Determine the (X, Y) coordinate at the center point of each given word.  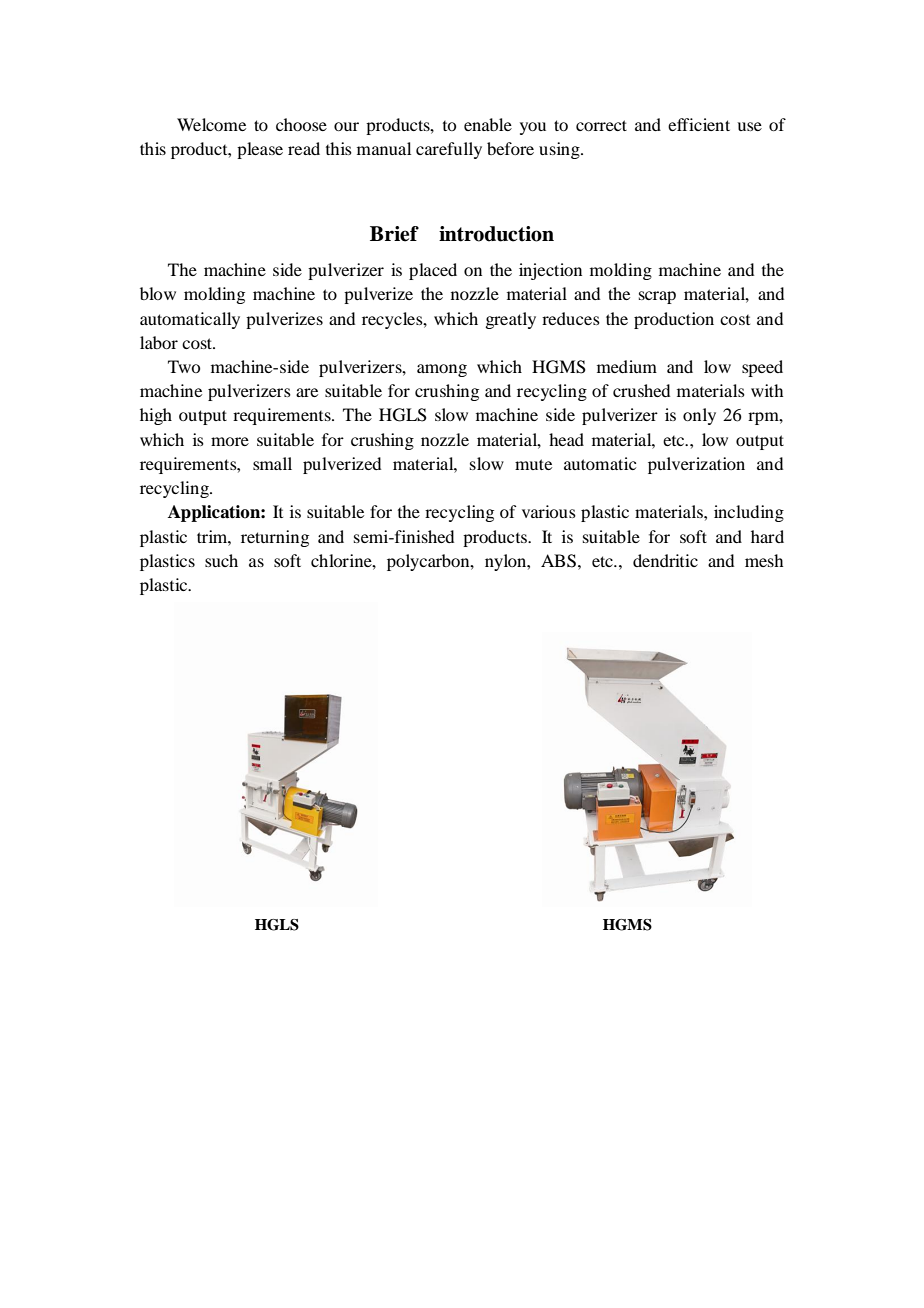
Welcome (211, 124)
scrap (657, 297)
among (442, 370)
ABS (558, 561)
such (221, 560)
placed (433, 271)
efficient (699, 124)
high (156, 416)
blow (158, 293)
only (699, 416)
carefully (449, 150)
